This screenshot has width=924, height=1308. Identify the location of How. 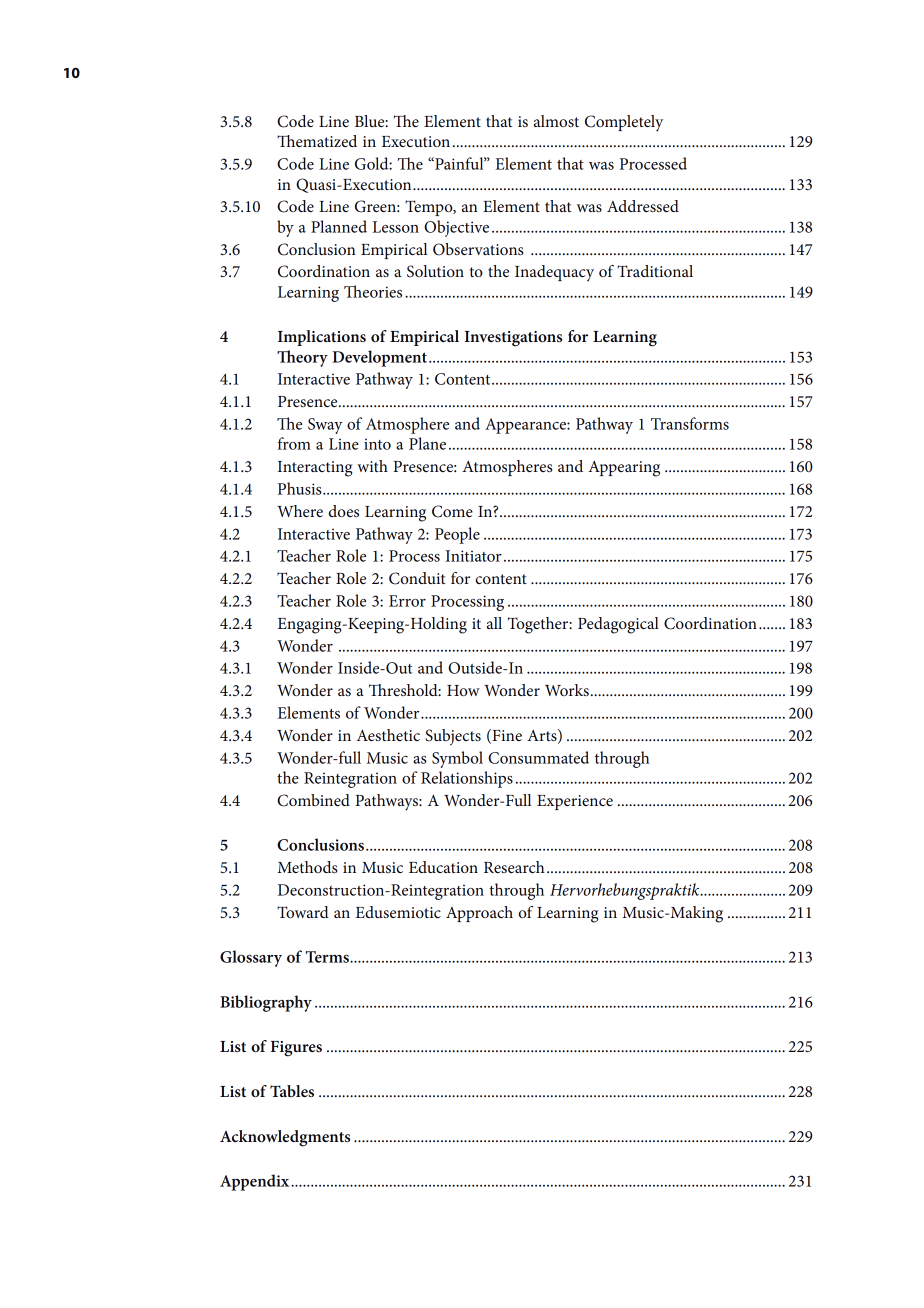
(463, 690).
